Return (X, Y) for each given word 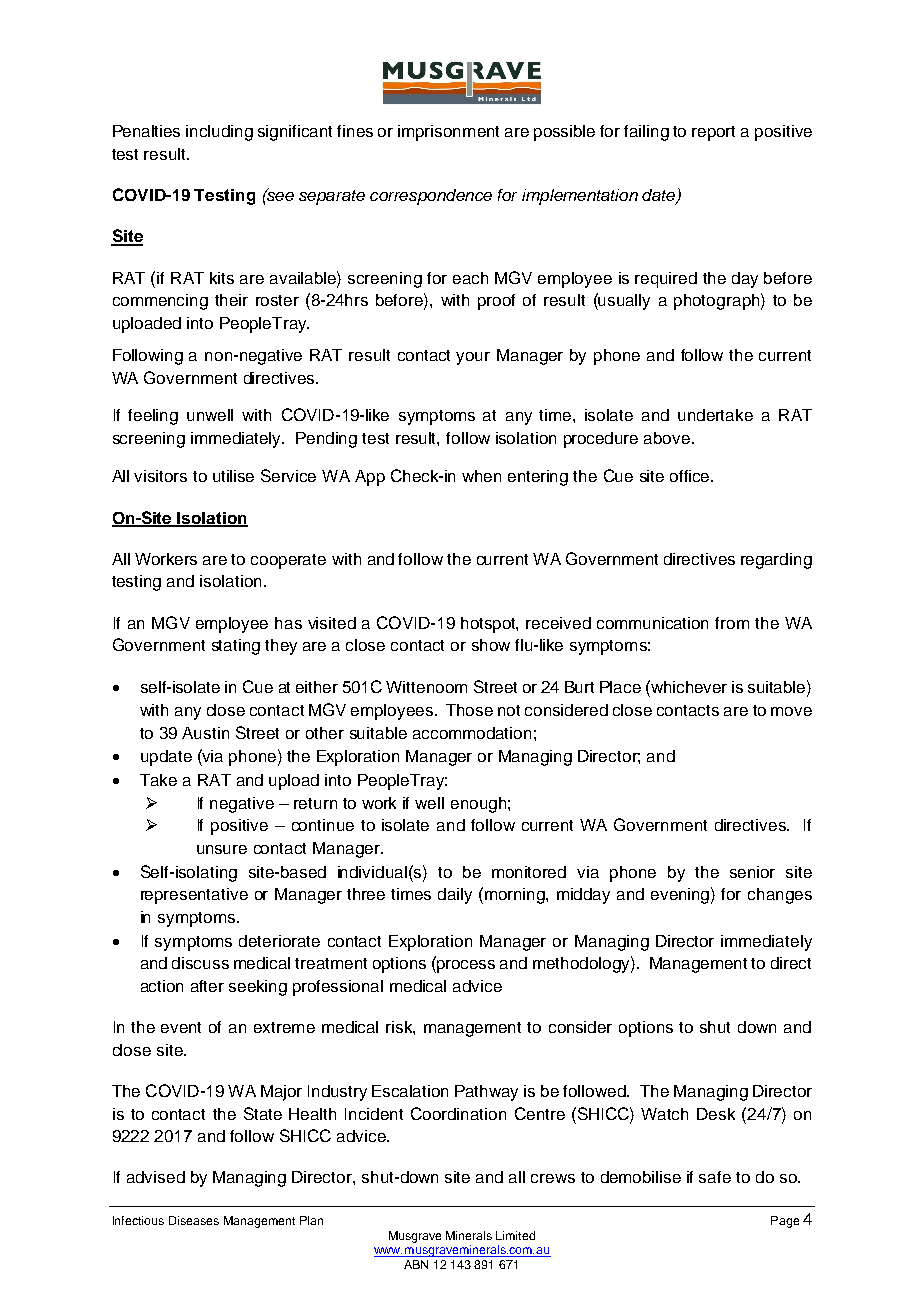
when (481, 476)
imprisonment (448, 133)
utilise (233, 476)
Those (469, 710)
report (713, 133)
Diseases (194, 1220)
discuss (200, 963)
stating (236, 647)
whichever (688, 686)
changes (780, 896)
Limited (515, 1235)
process (465, 966)
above (668, 438)
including (219, 133)
